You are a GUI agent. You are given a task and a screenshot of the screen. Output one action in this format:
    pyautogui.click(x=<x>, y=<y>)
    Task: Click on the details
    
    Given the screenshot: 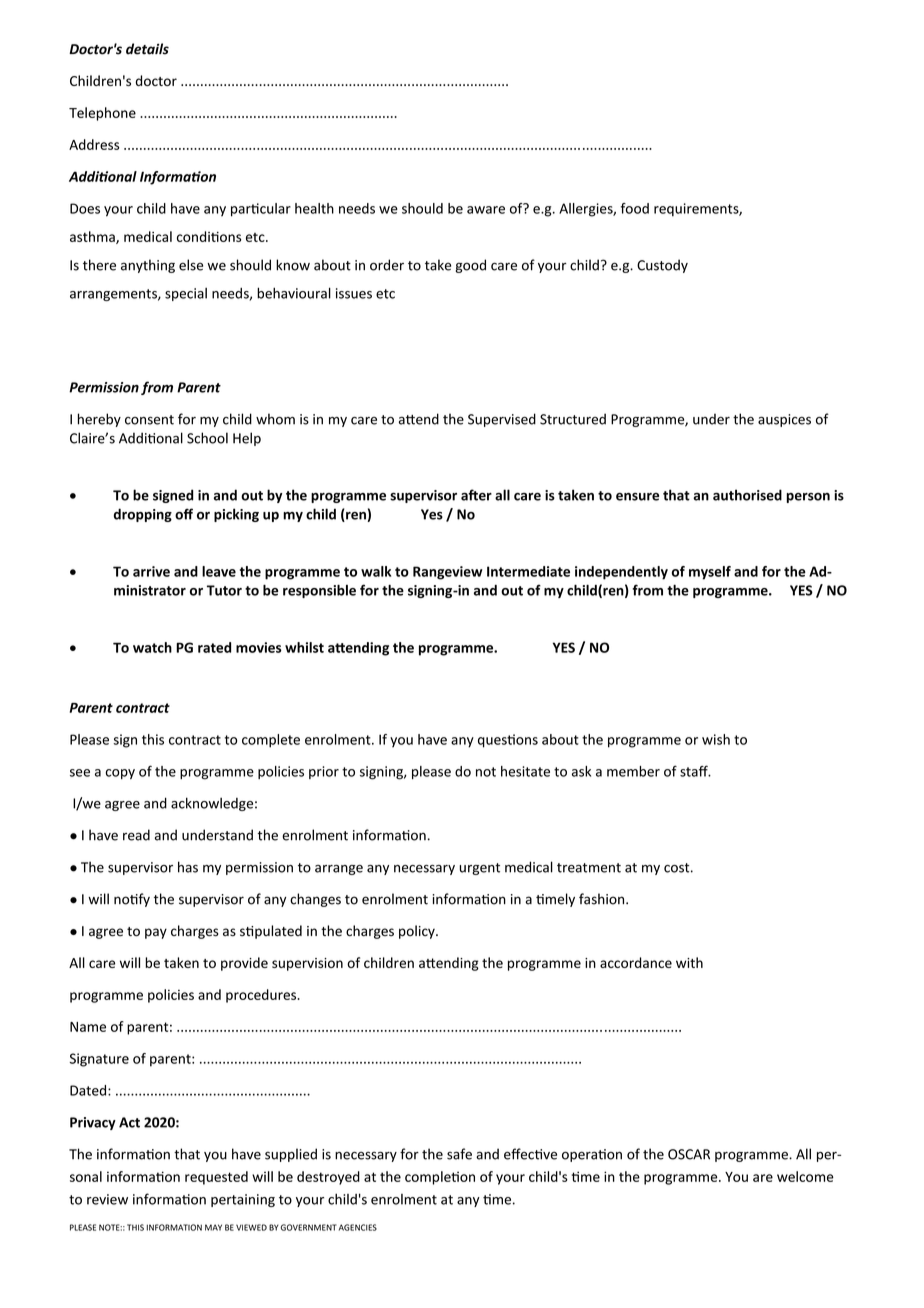 What is the action you would take?
    pyautogui.click(x=147, y=49)
